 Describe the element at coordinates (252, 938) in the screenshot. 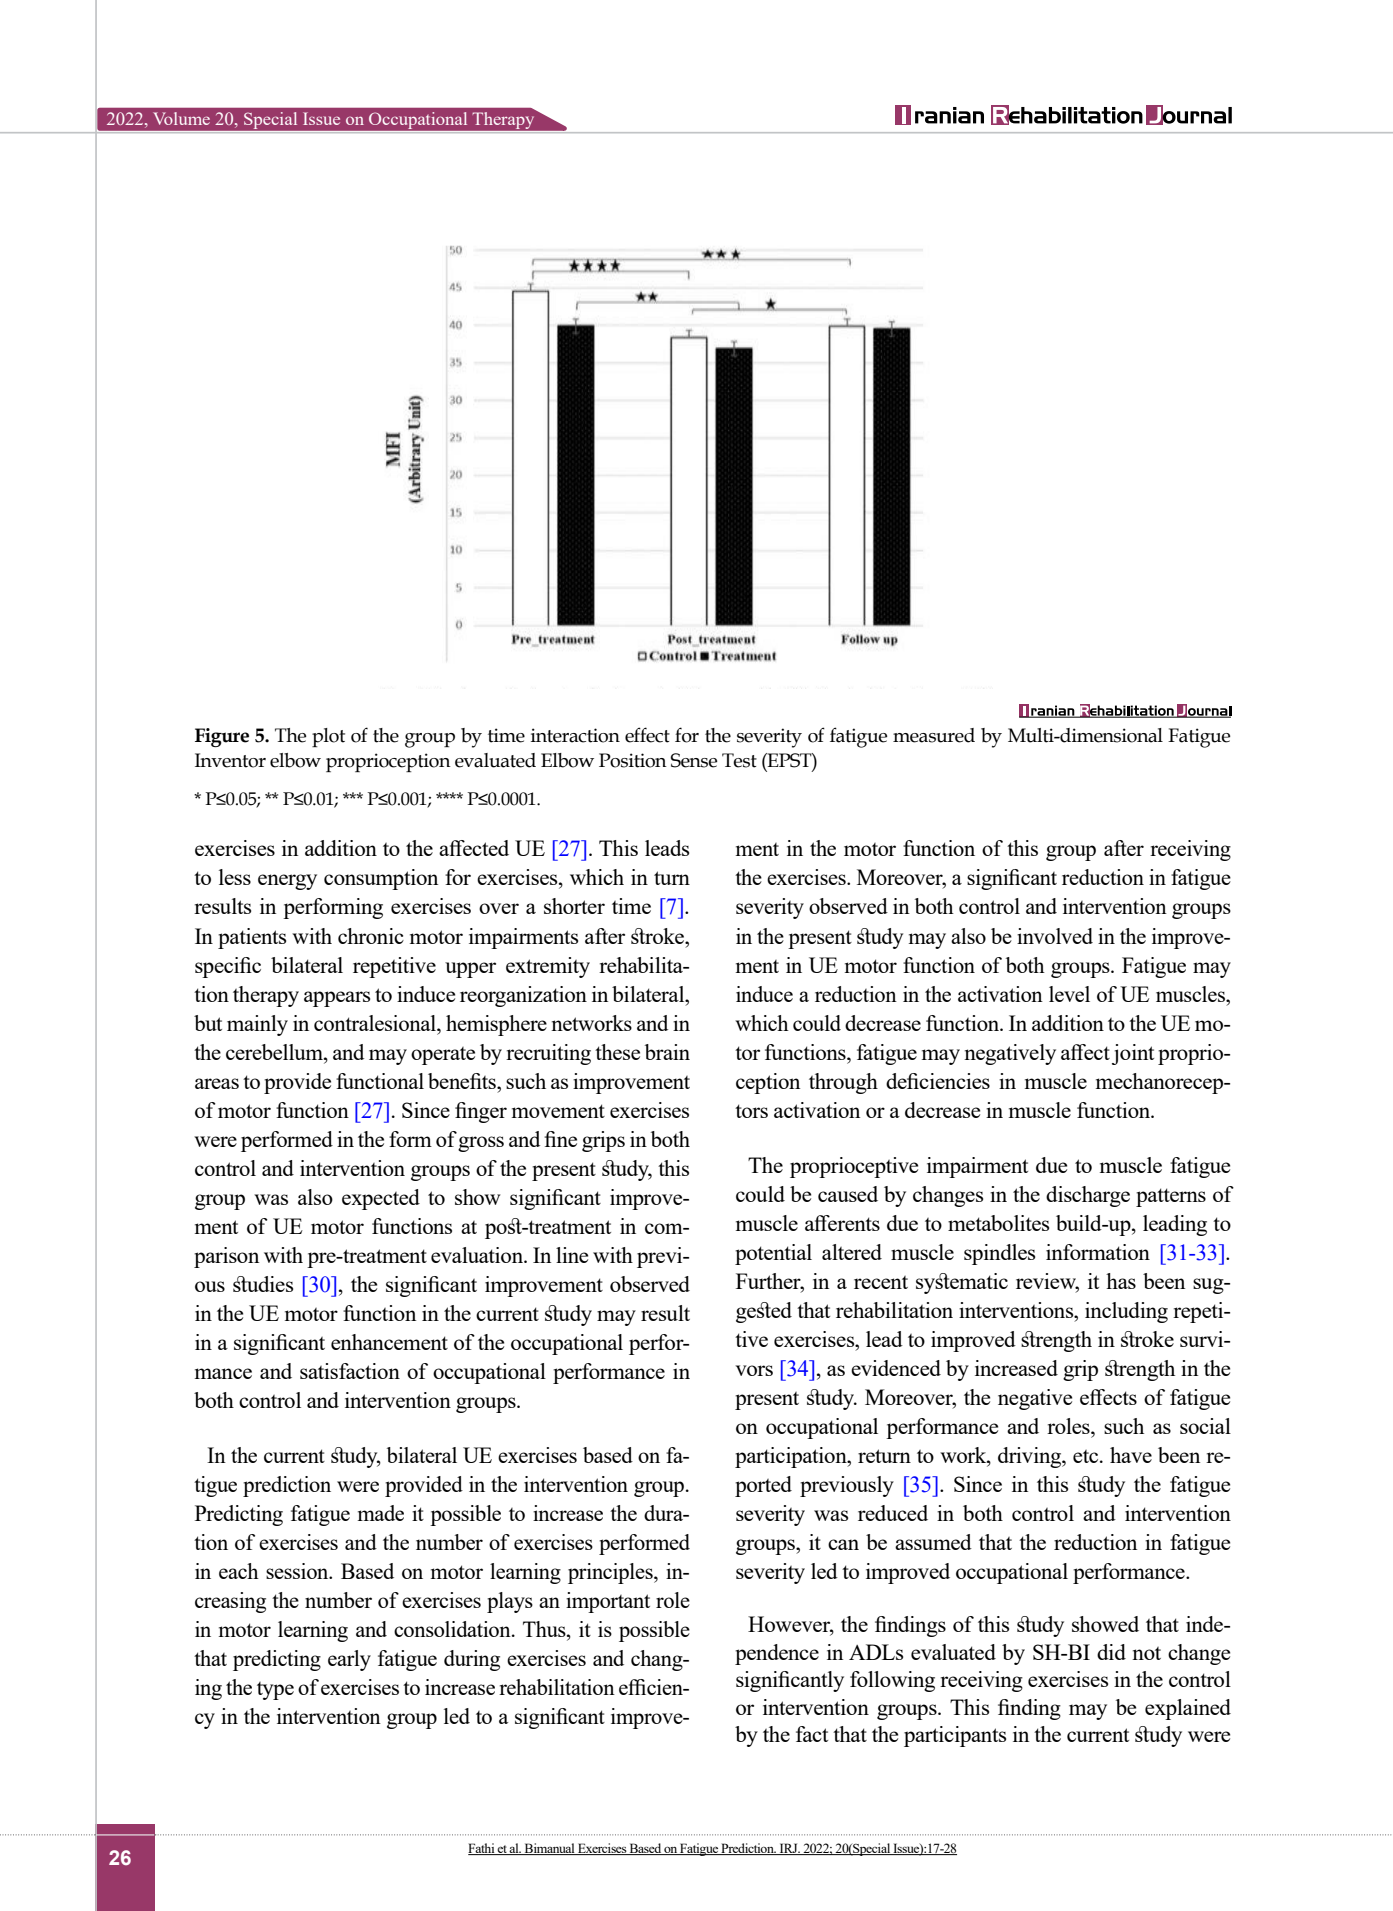

I see `patients` at that location.
